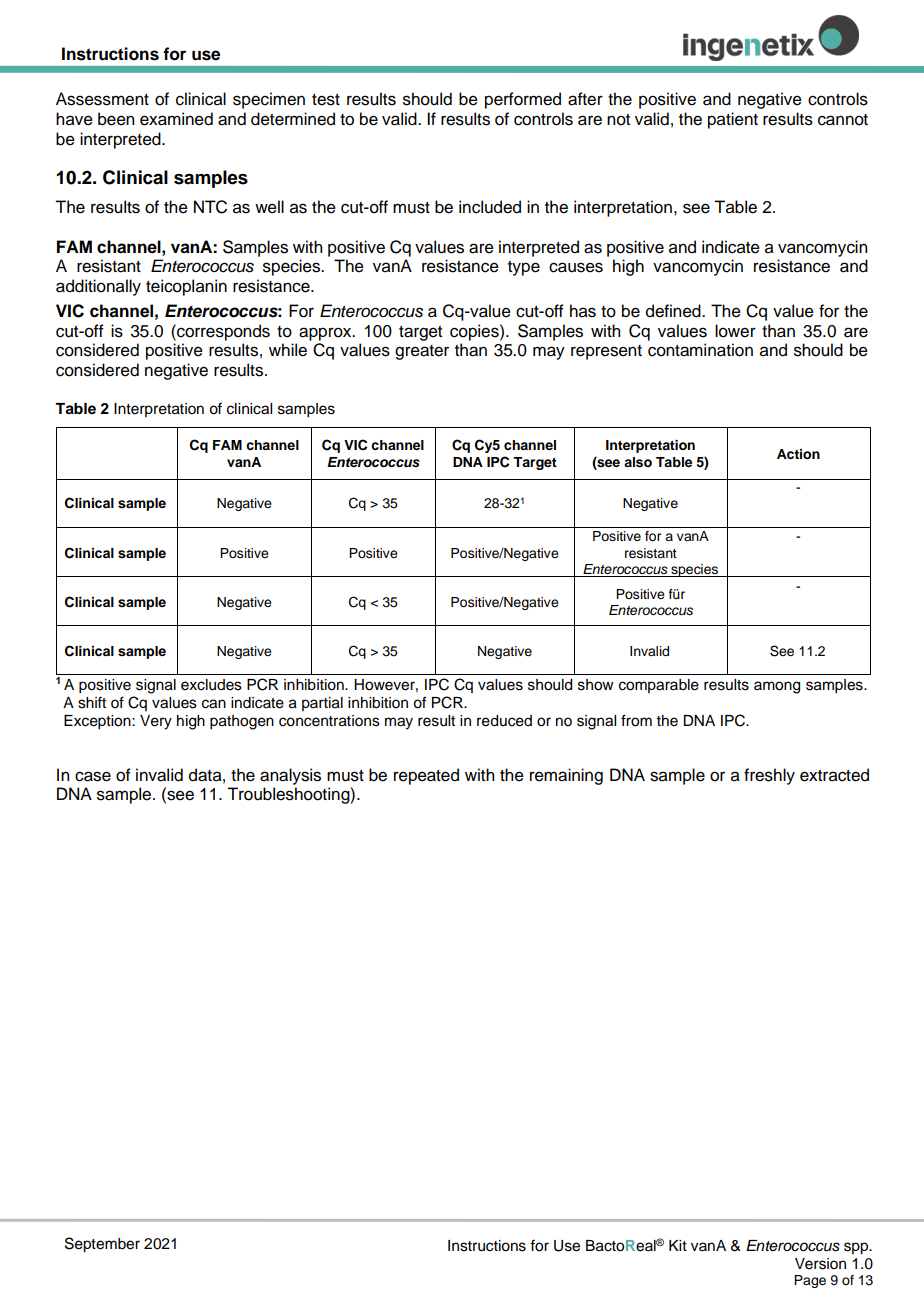  I want to click on patient, so click(733, 120).
